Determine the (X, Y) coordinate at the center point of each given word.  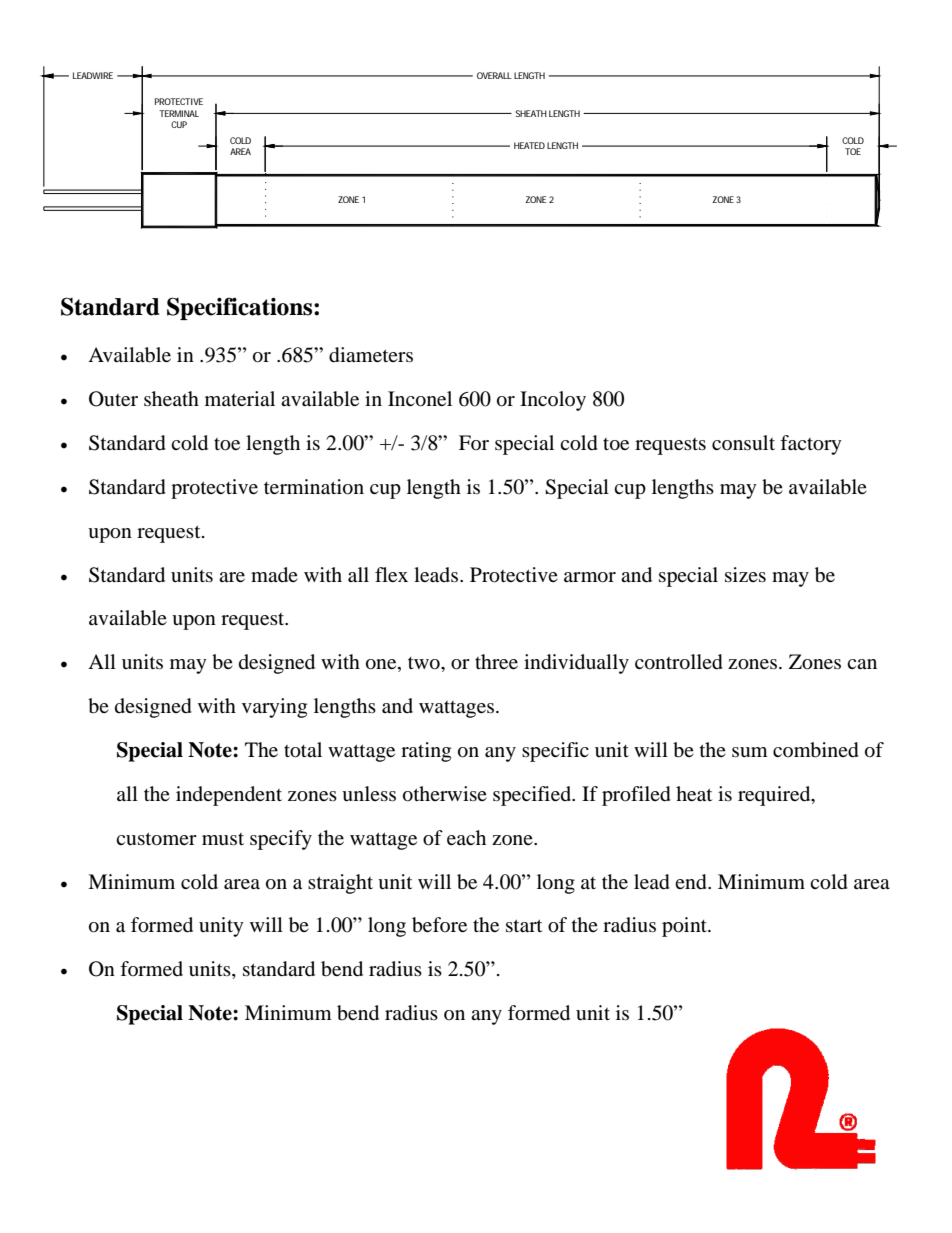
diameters (371, 355)
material (240, 398)
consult (743, 442)
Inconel (420, 399)
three (496, 661)
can (862, 664)
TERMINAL (179, 113)
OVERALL (494, 75)
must (223, 839)
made (274, 575)
